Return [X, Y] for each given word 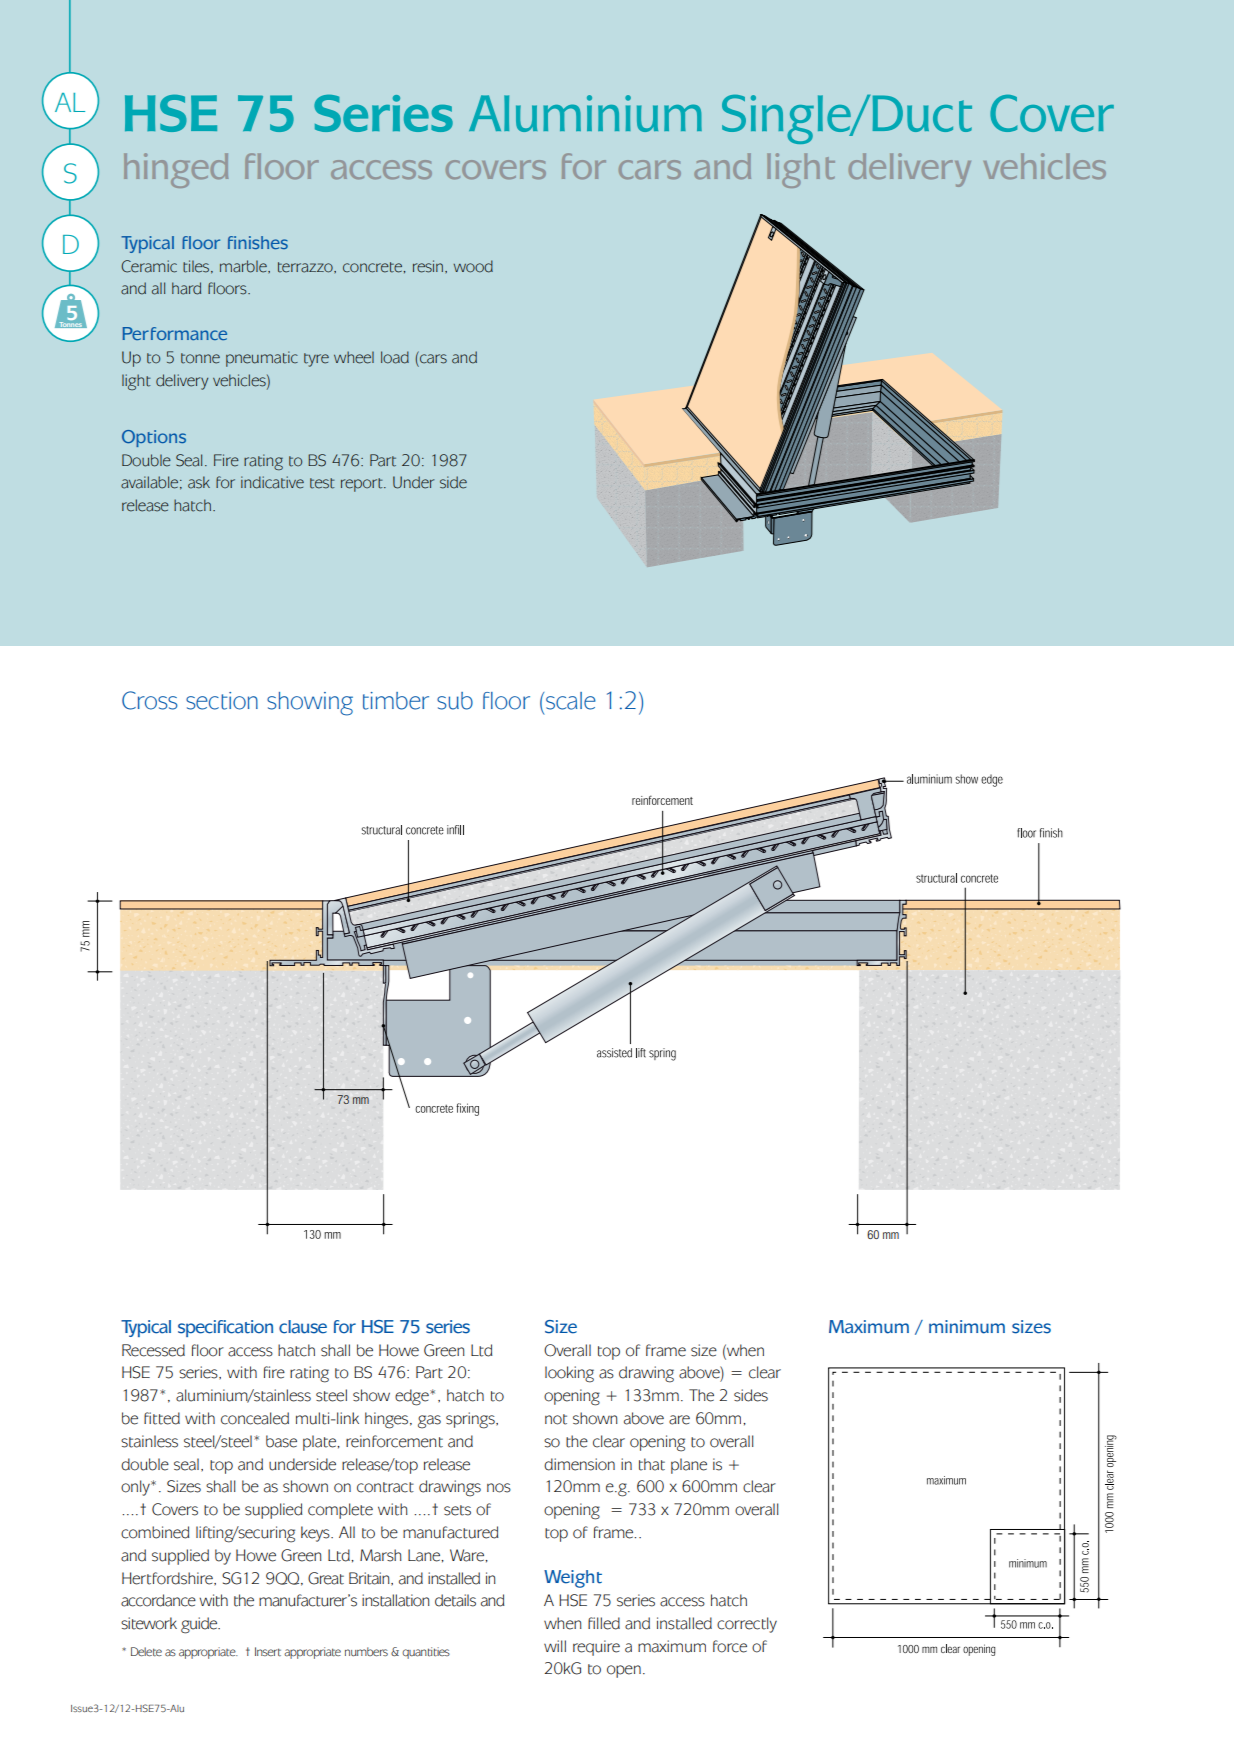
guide [200, 1625]
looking [569, 1374]
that [652, 1464]
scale [571, 701]
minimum [967, 1327]
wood [473, 266]
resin [429, 266]
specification [225, 1328]
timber [396, 701]
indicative [272, 482]
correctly [747, 1625]
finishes [258, 242]
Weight [573, 1579]
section [222, 701]
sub [455, 701]
